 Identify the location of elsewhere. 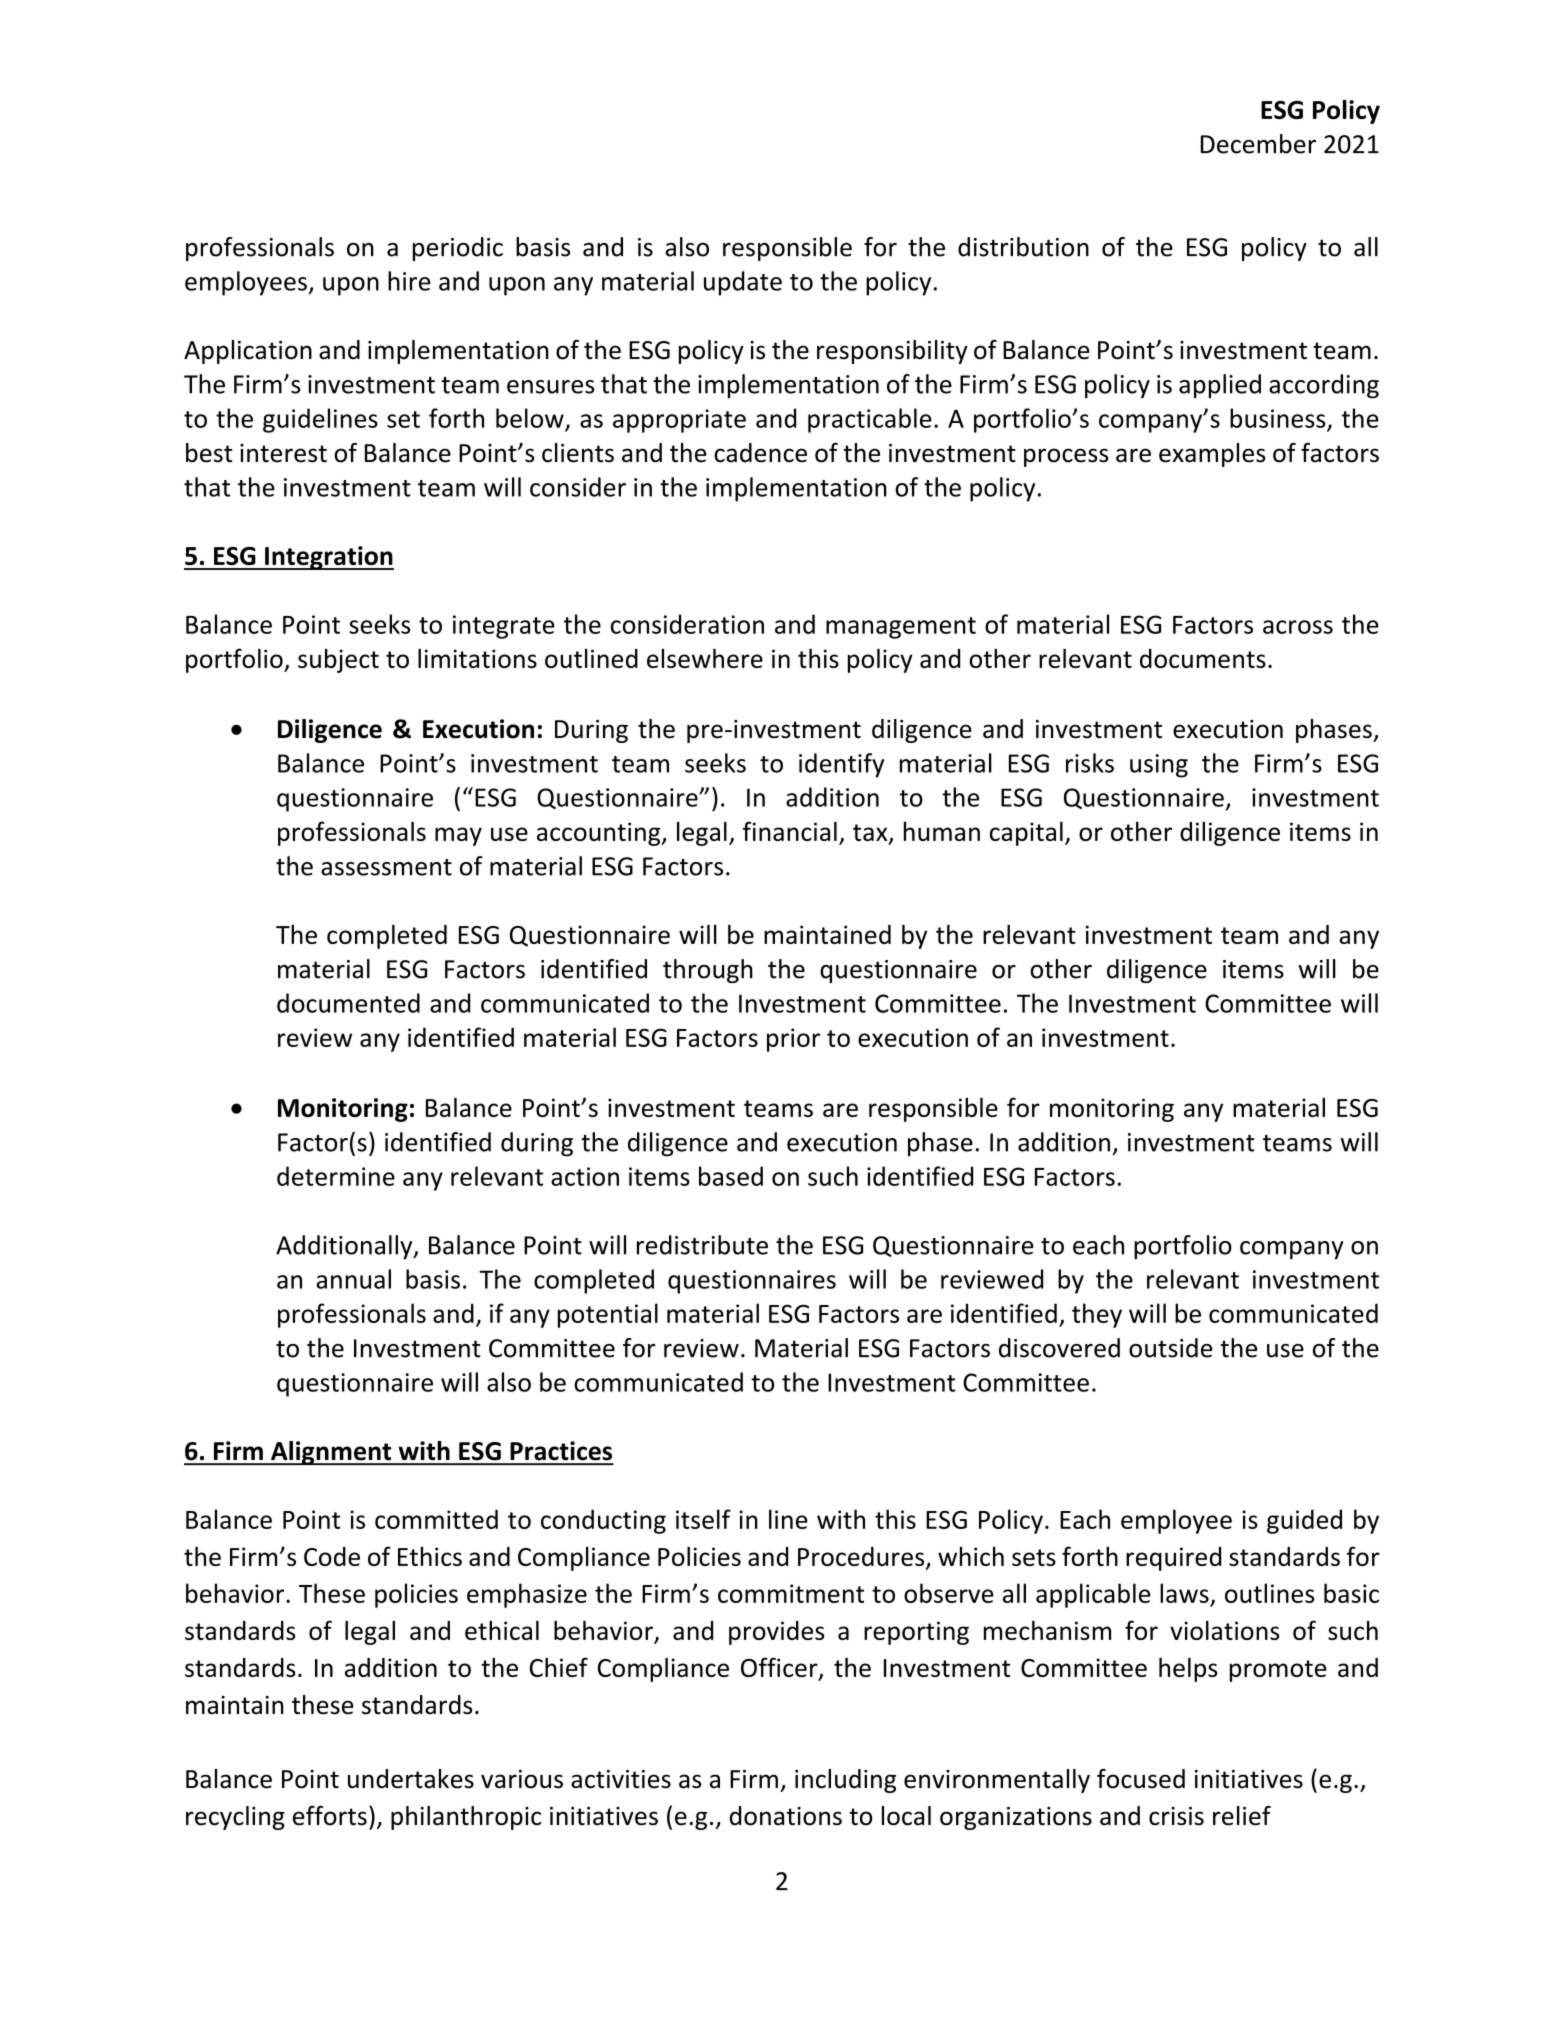
(705, 658).
